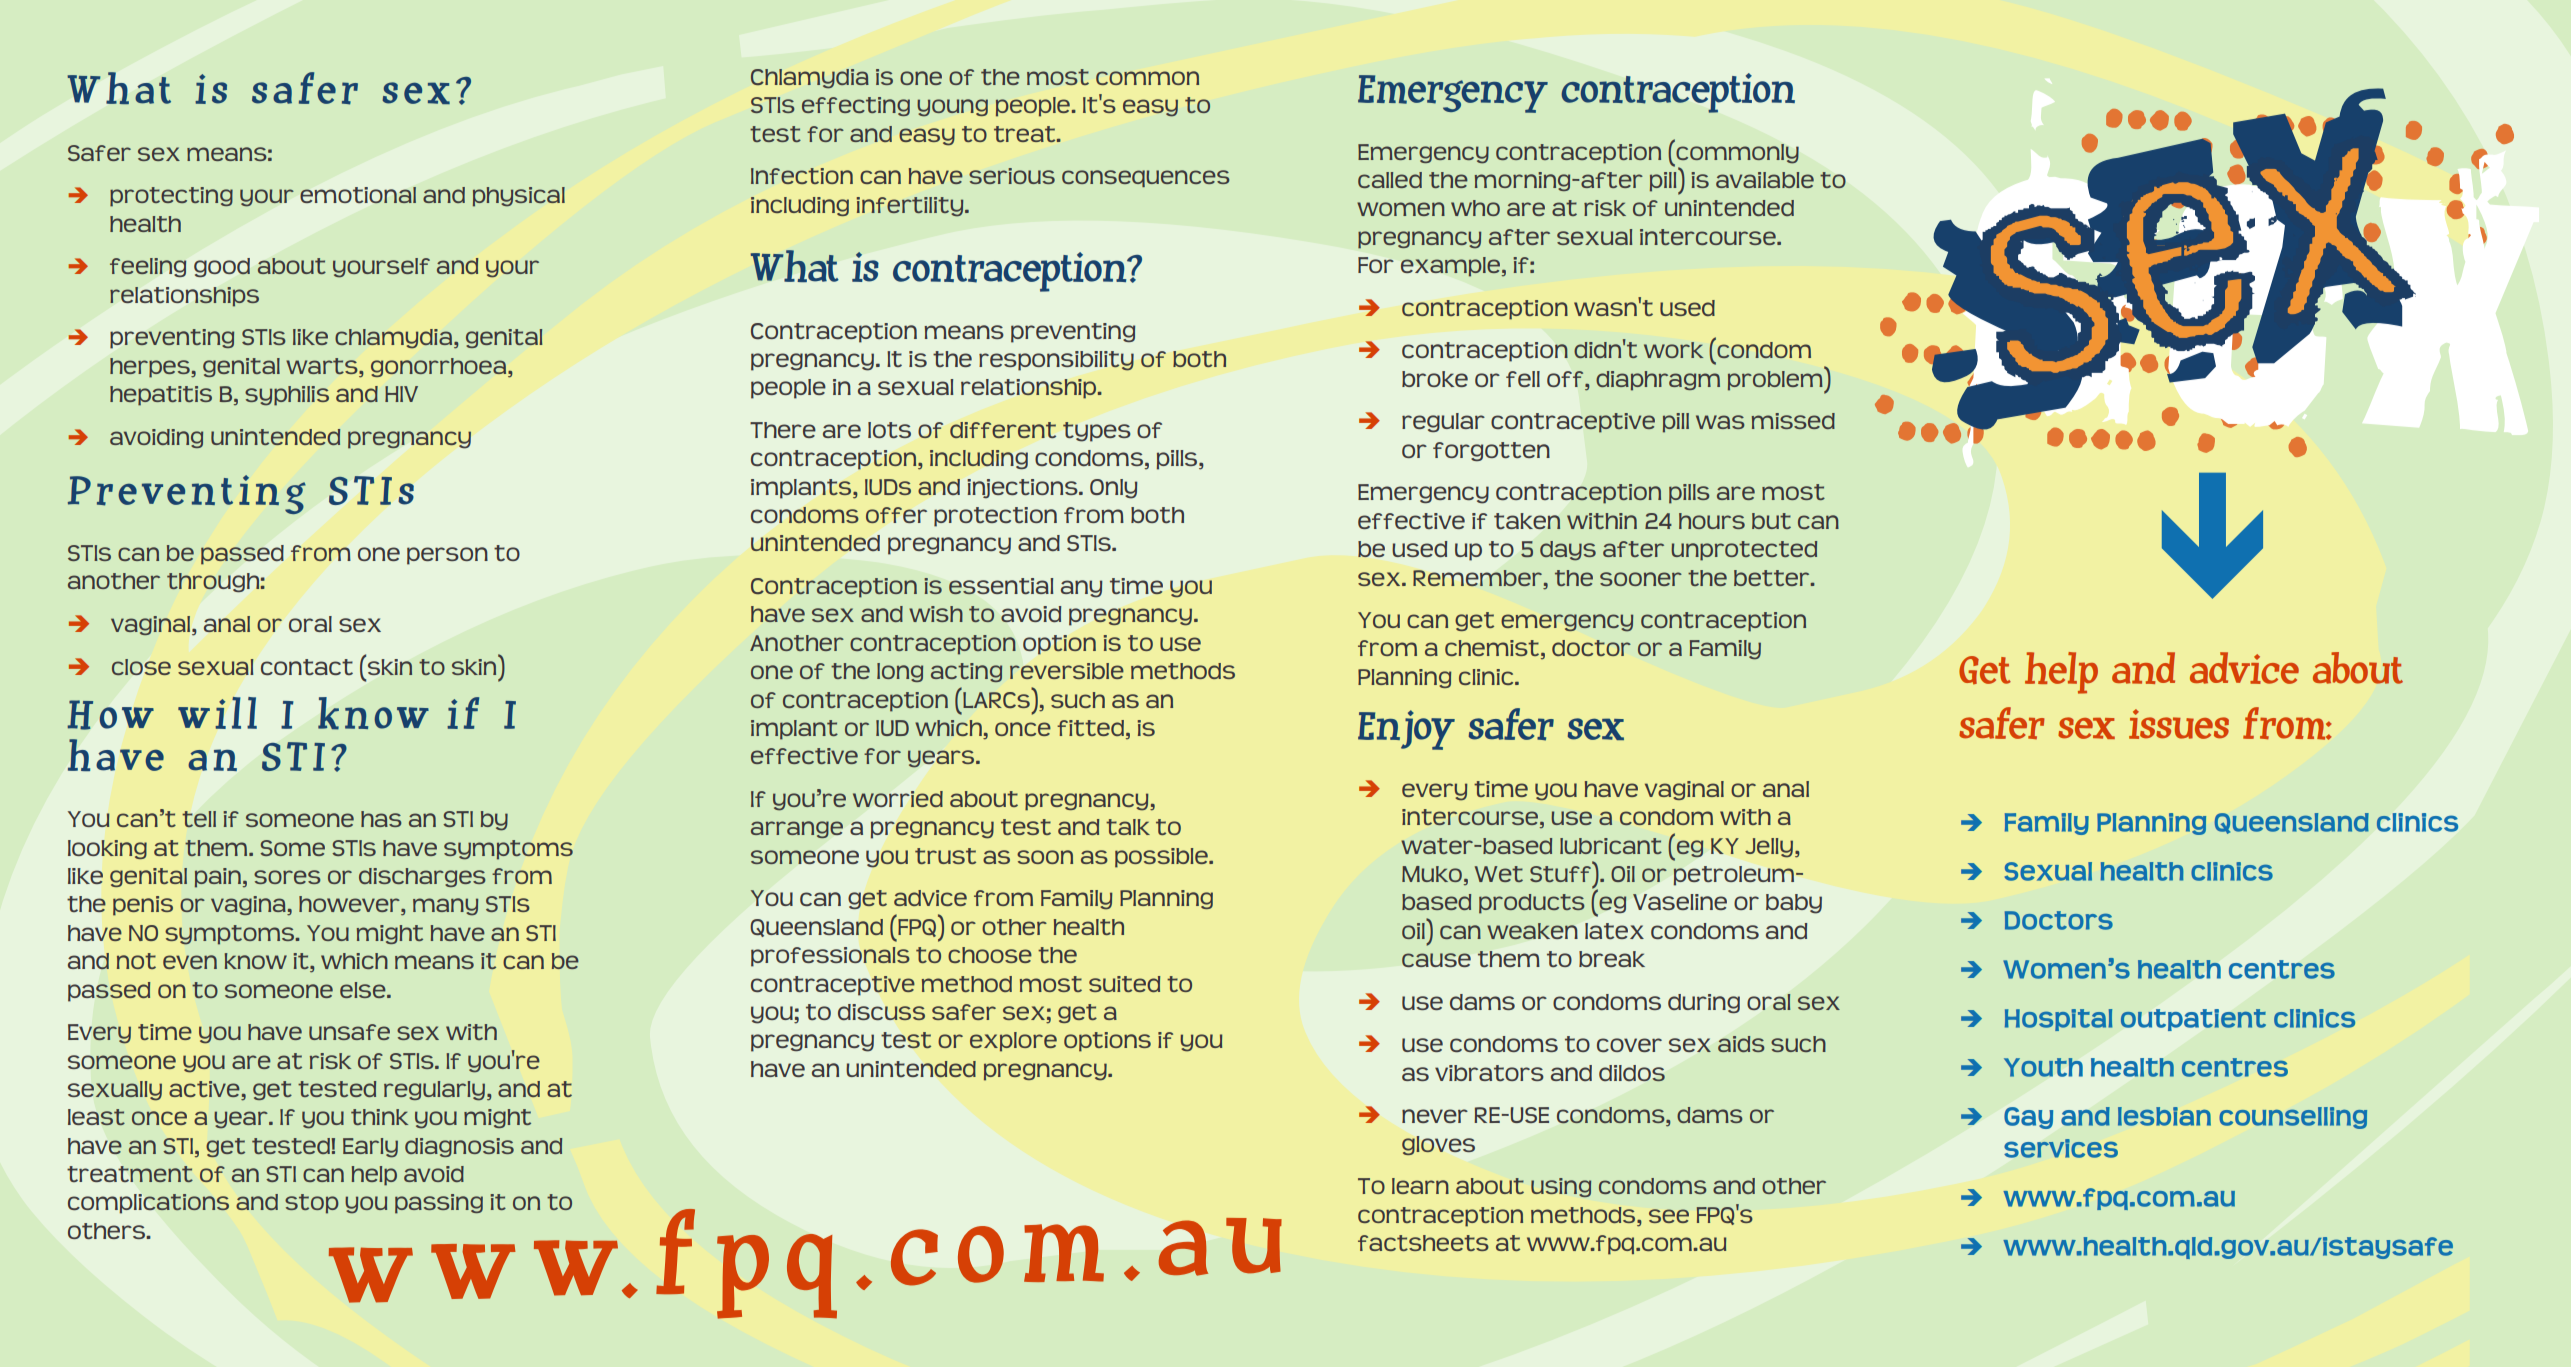 The image size is (2571, 1367). I want to click on emotional, so click(358, 195).
